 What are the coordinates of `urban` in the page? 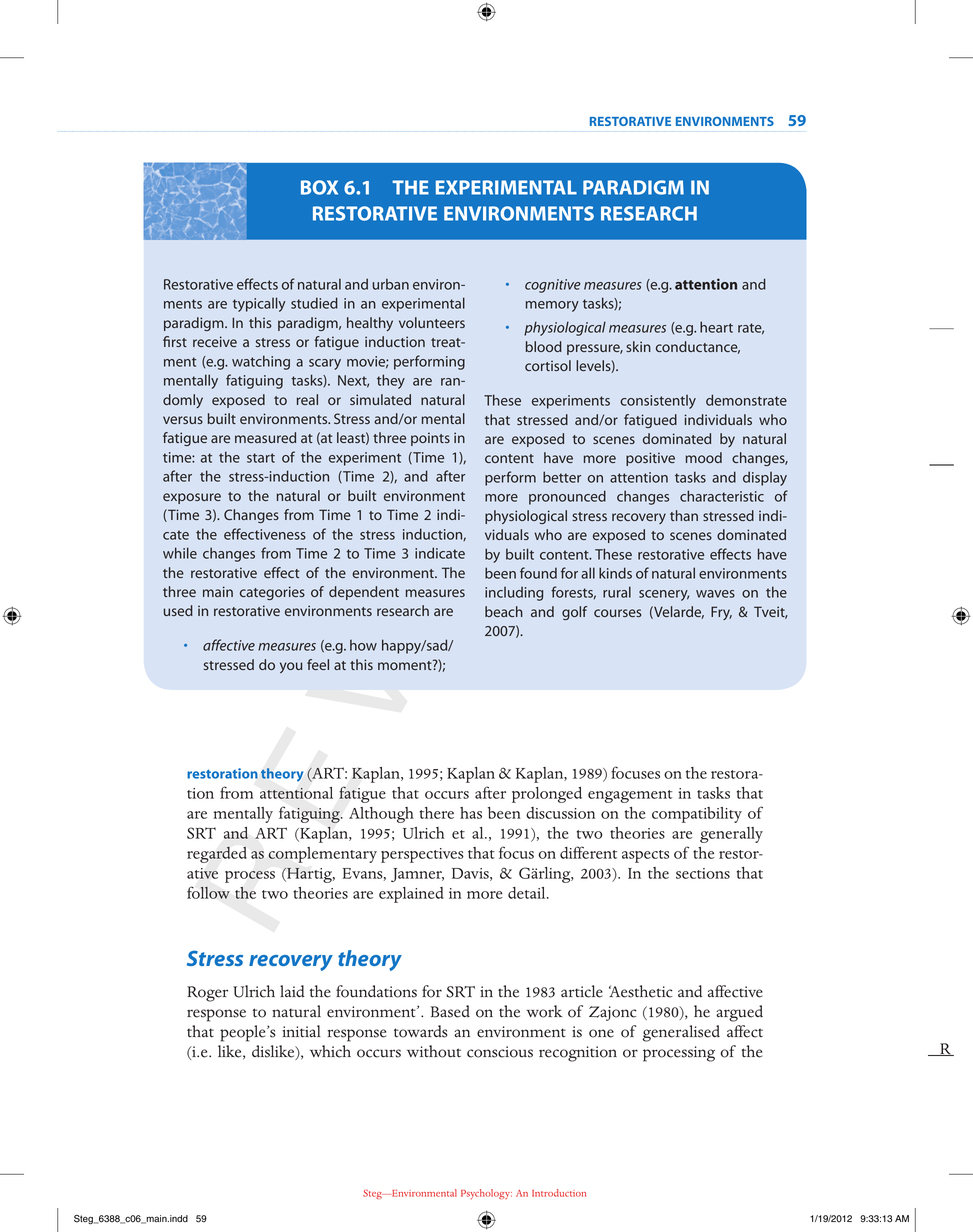 It's located at (391, 284).
